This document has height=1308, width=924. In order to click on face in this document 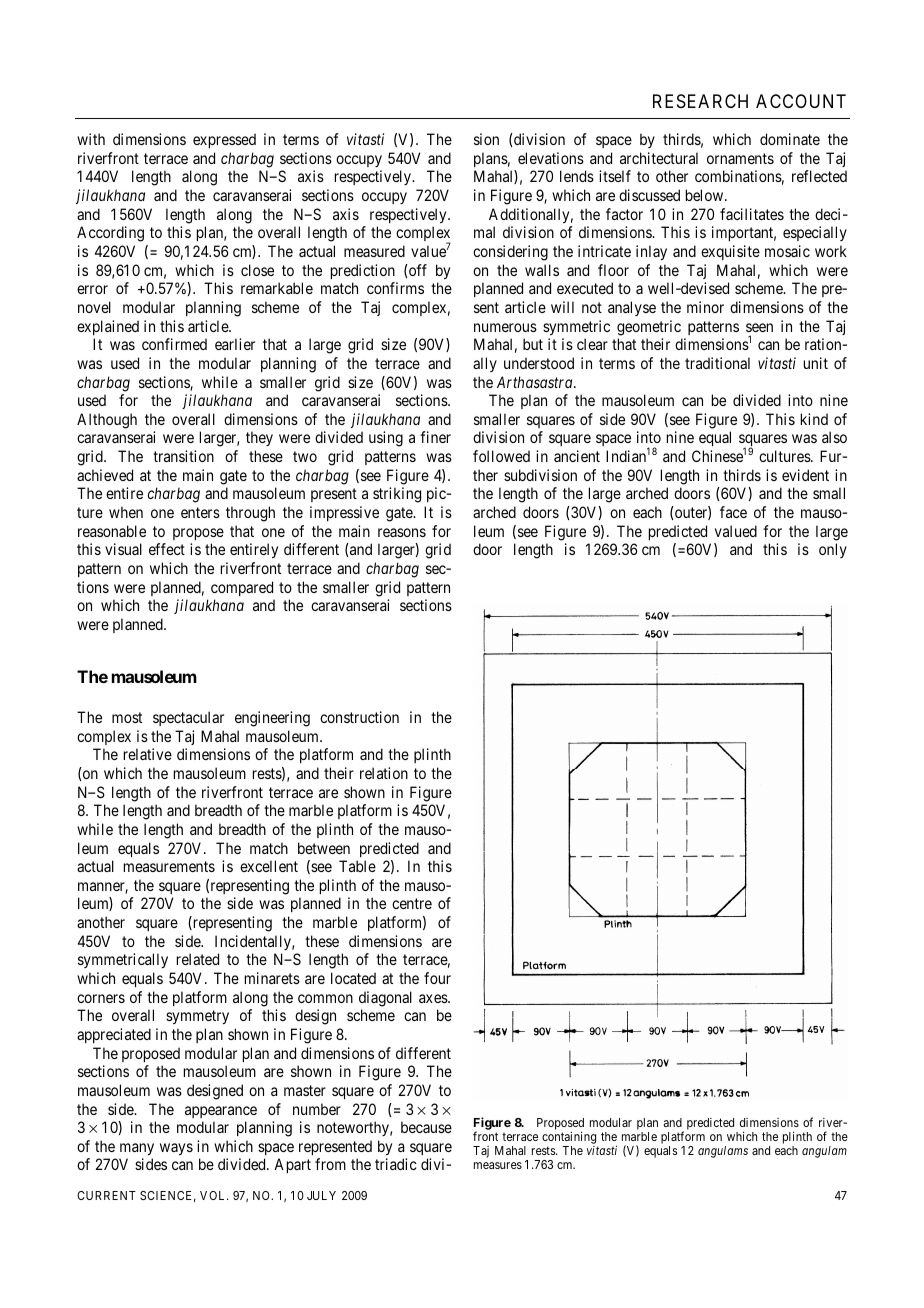, I will do `click(733, 512)`.
